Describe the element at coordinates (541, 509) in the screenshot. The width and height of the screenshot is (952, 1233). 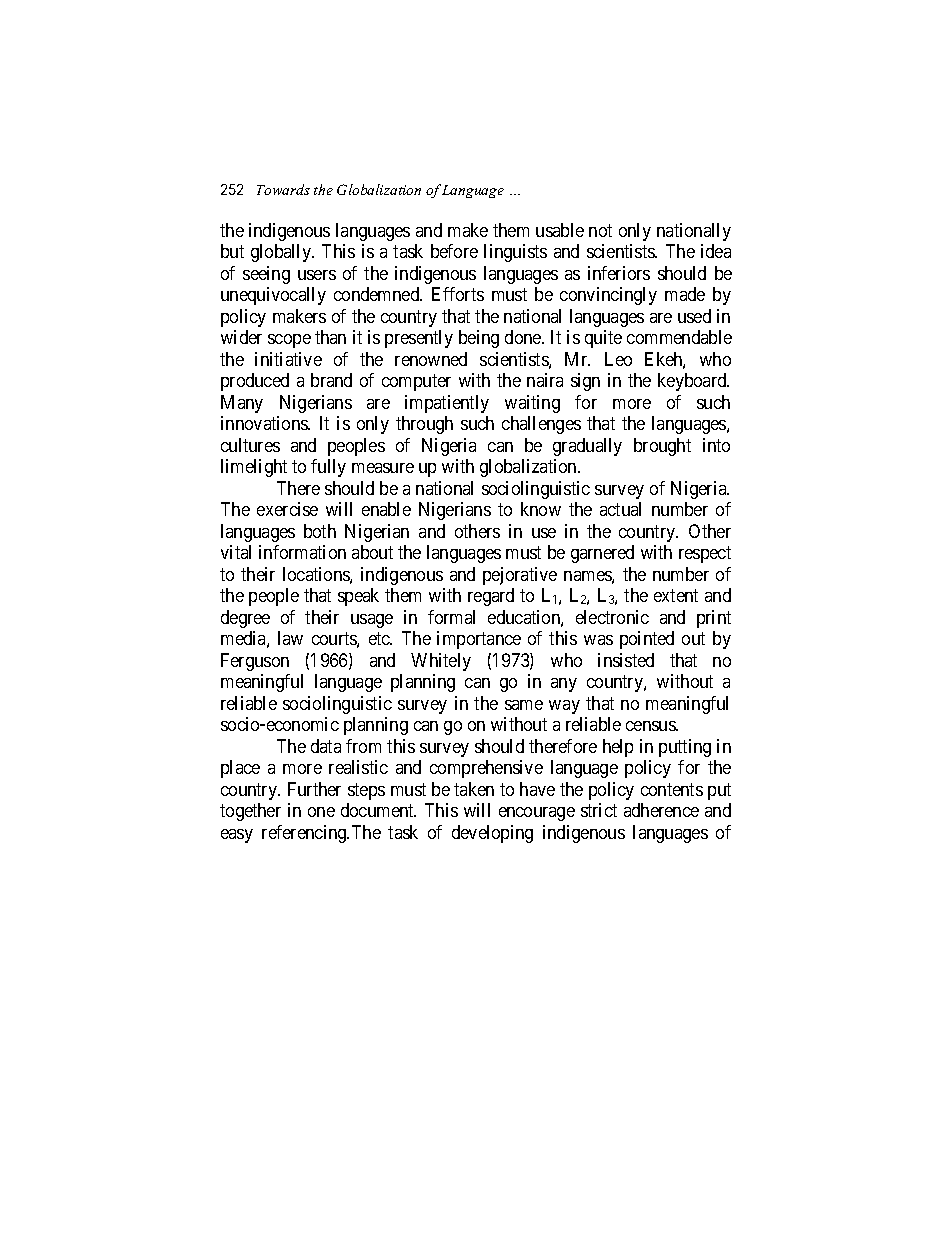
I see `know` at that location.
